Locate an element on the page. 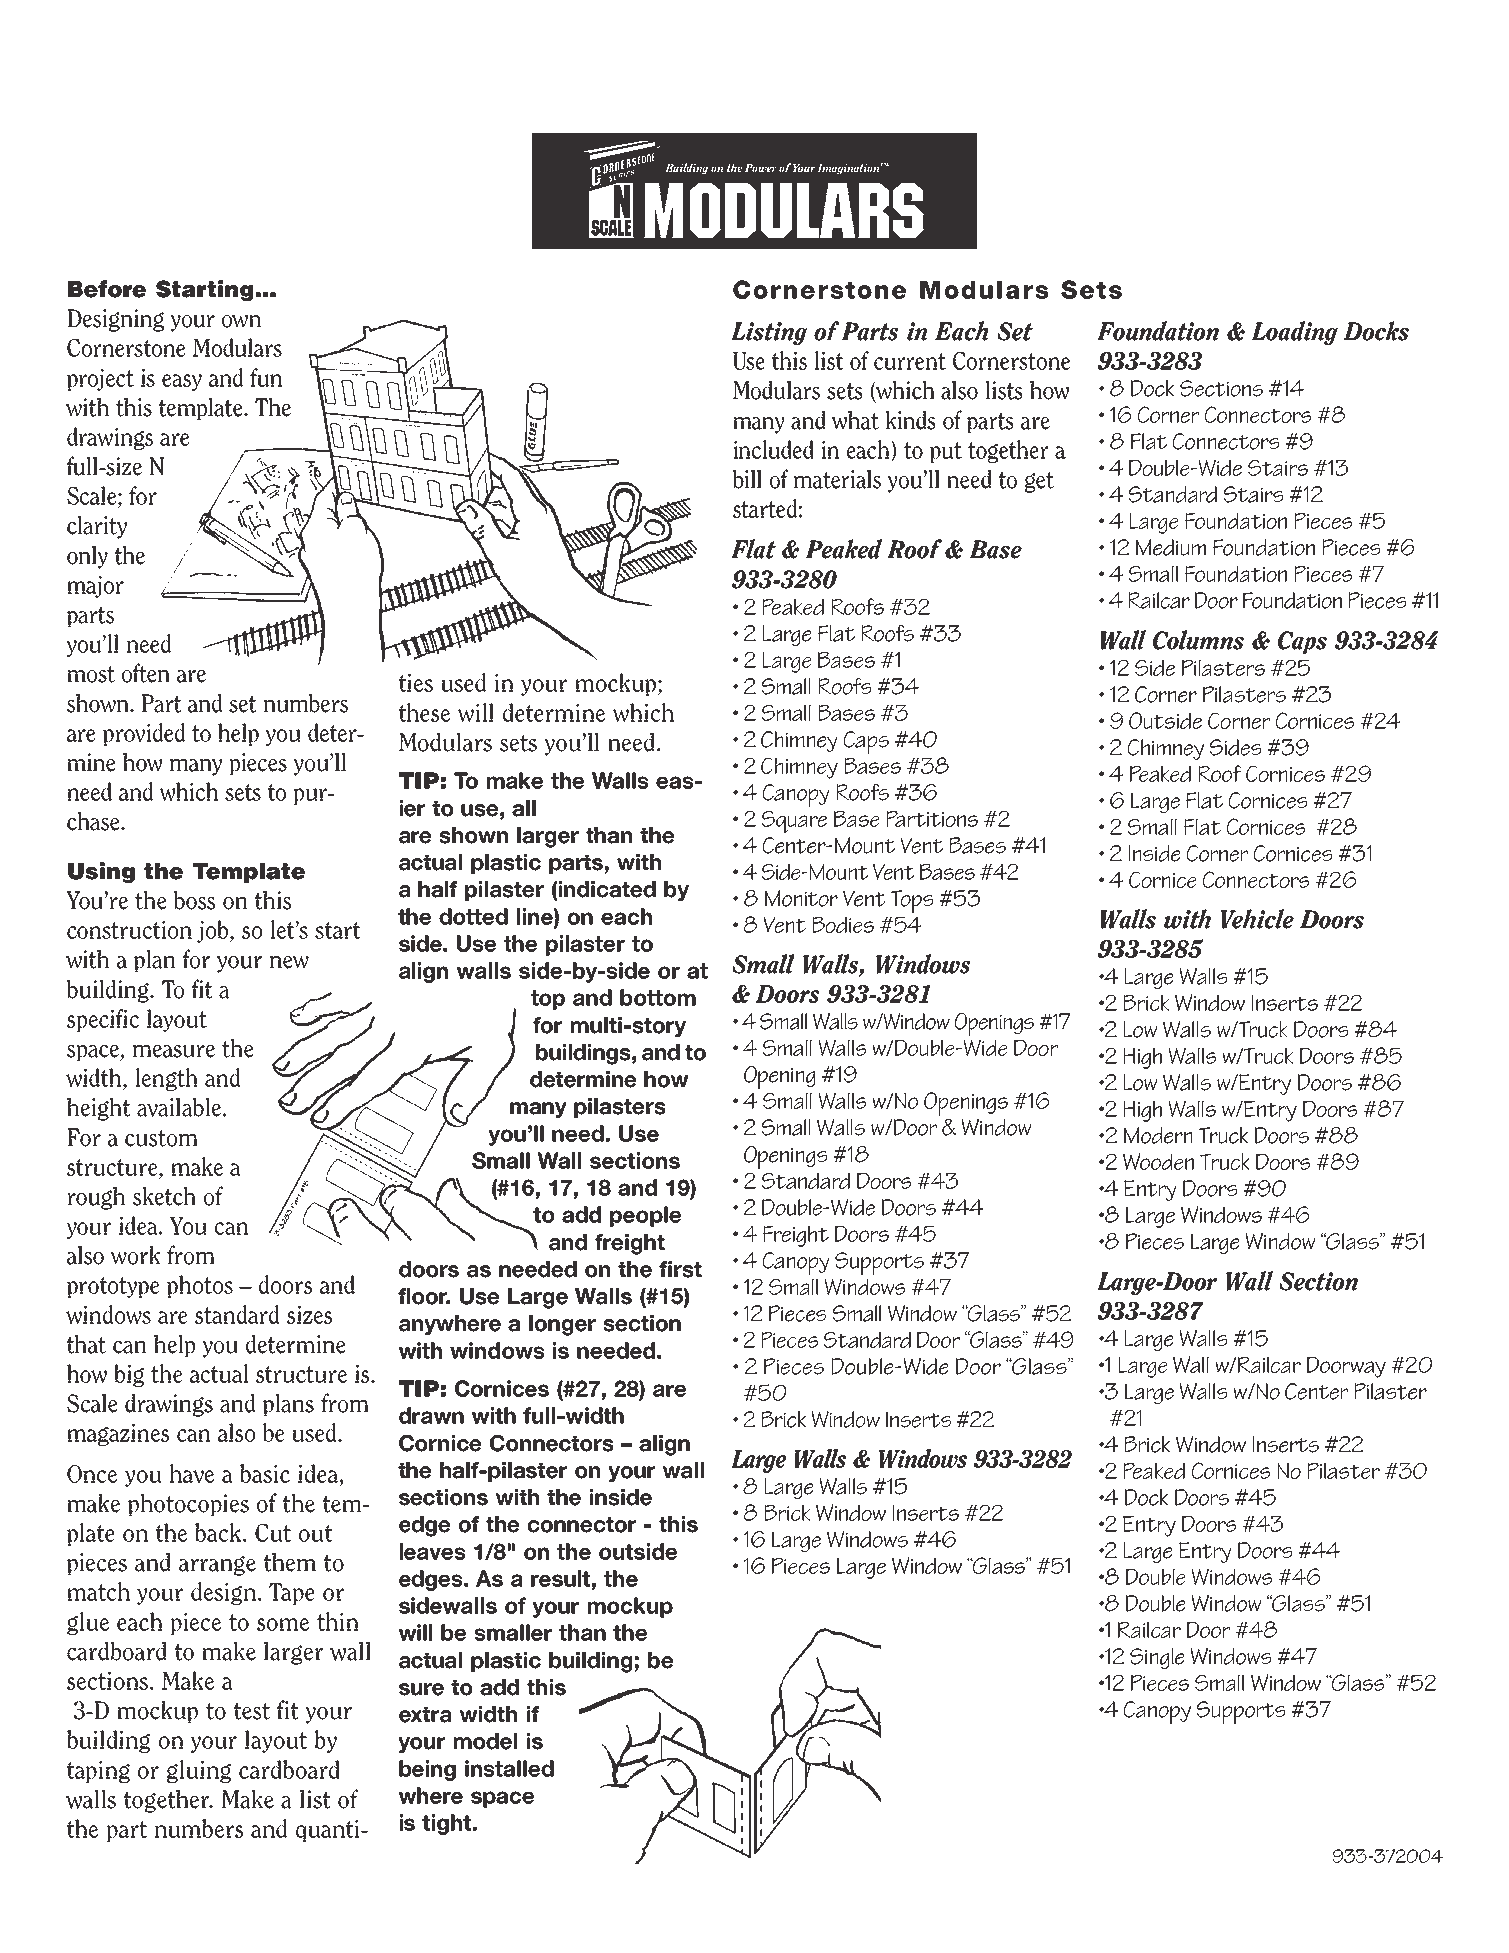 The image size is (1509, 1953). test is located at coordinates (252, 1711).
